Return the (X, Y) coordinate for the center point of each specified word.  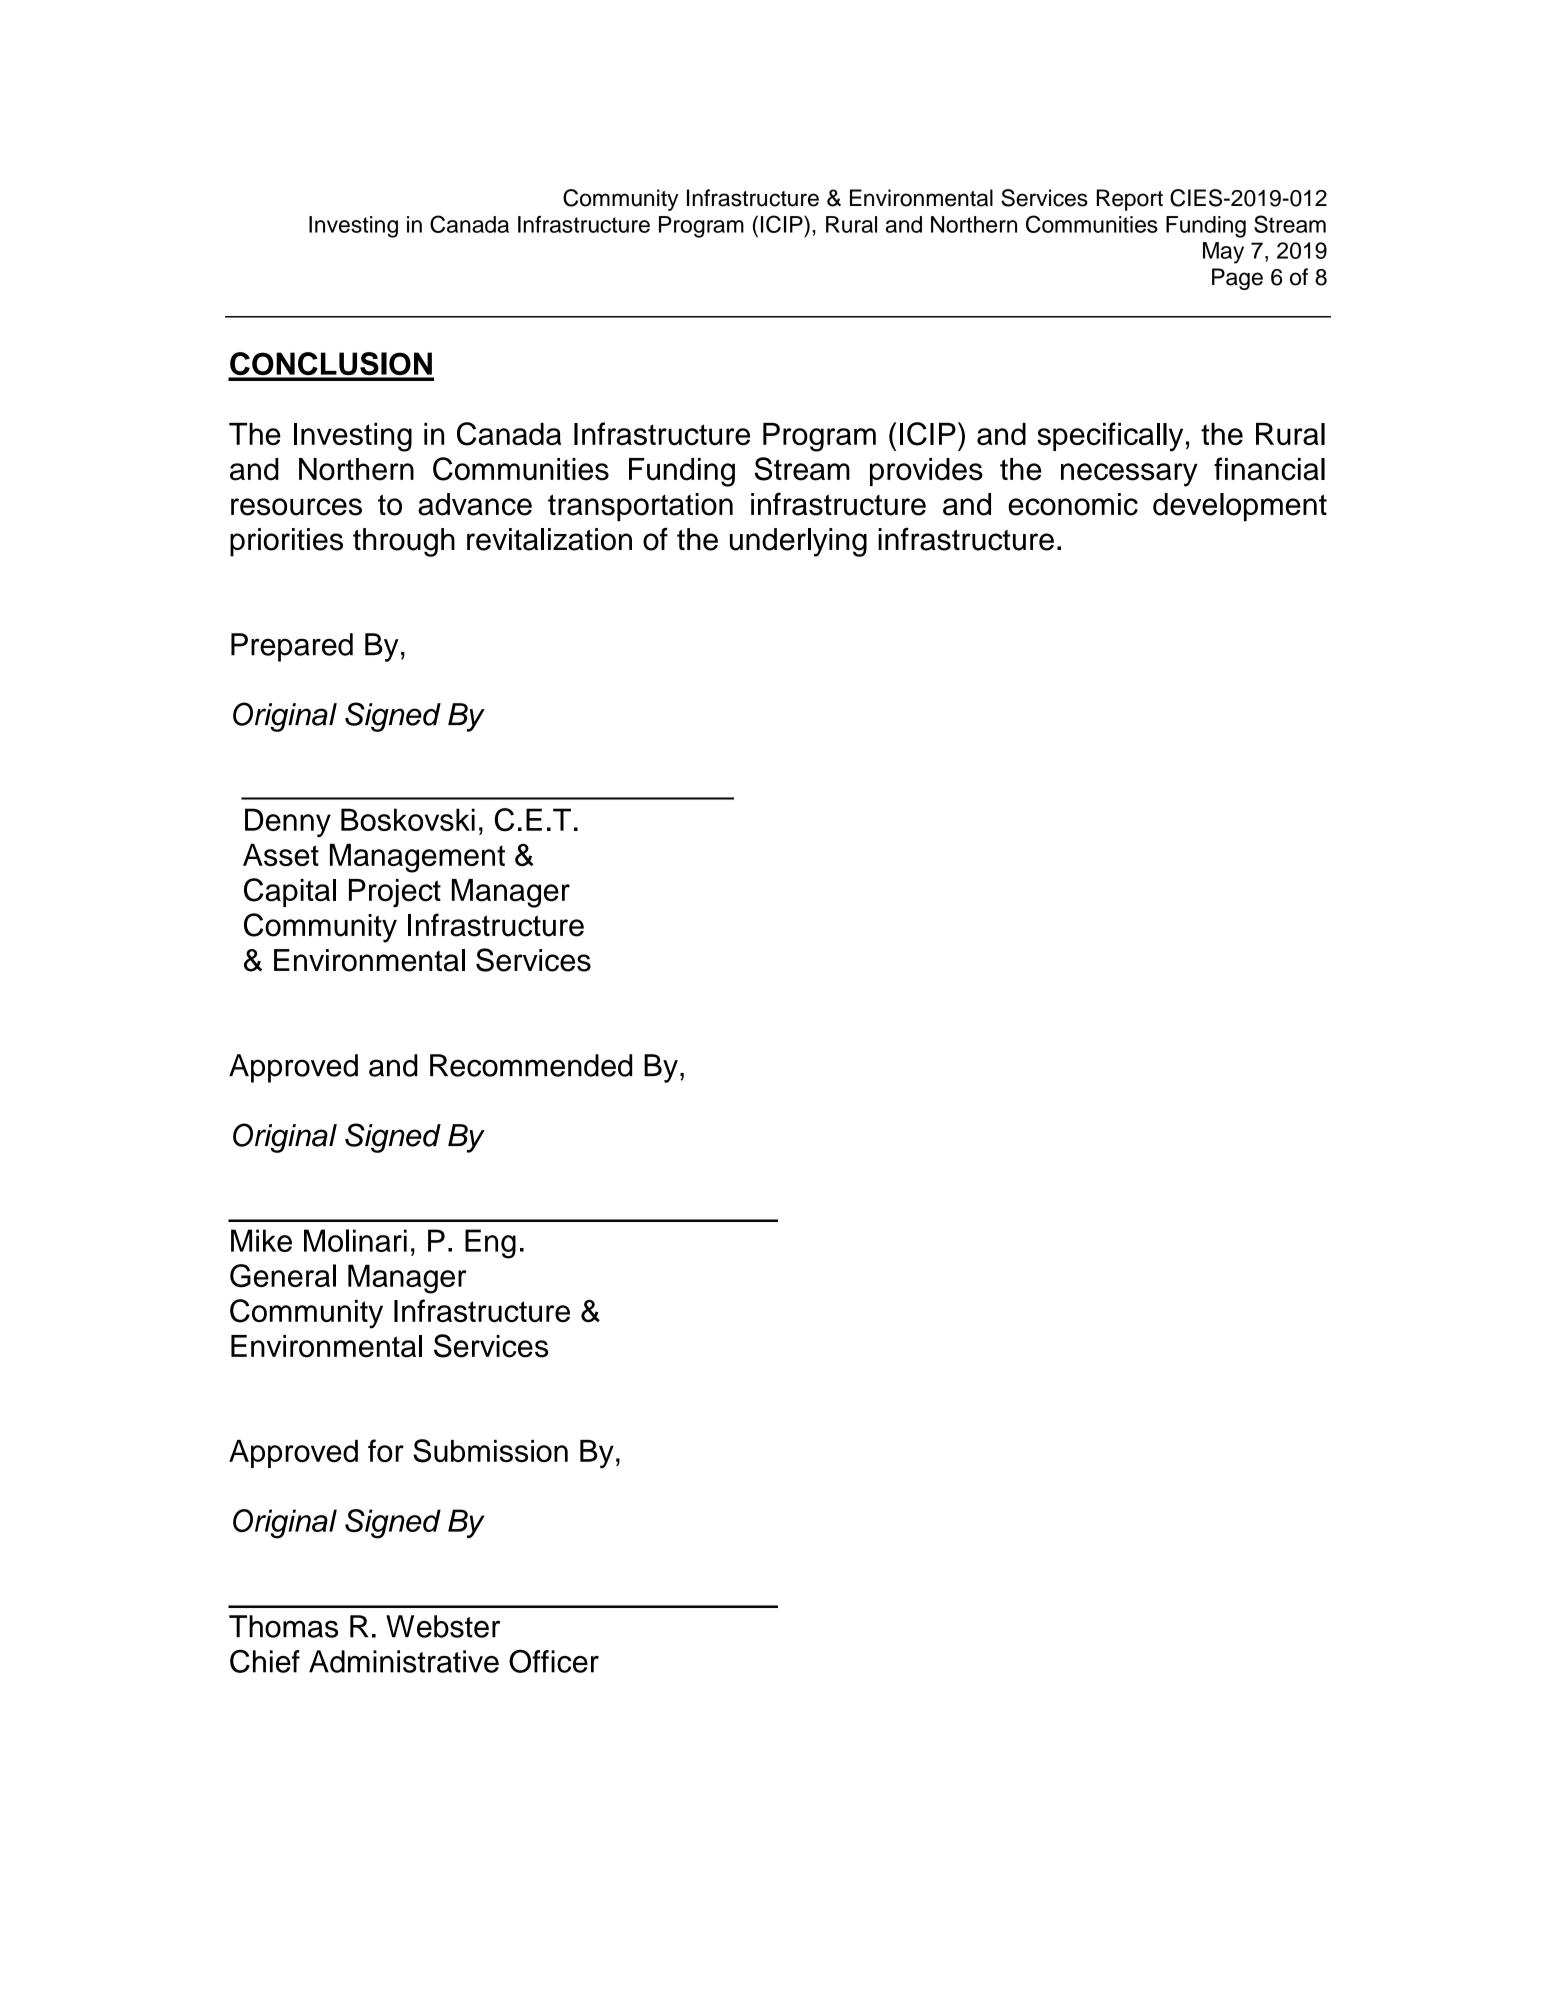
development (1240, 507)
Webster (443, 1626)
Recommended (531, 1065)
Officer (554, 1661)
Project (395, 893)
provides (926, 472)
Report (1130, 200)
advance (475, 504)
